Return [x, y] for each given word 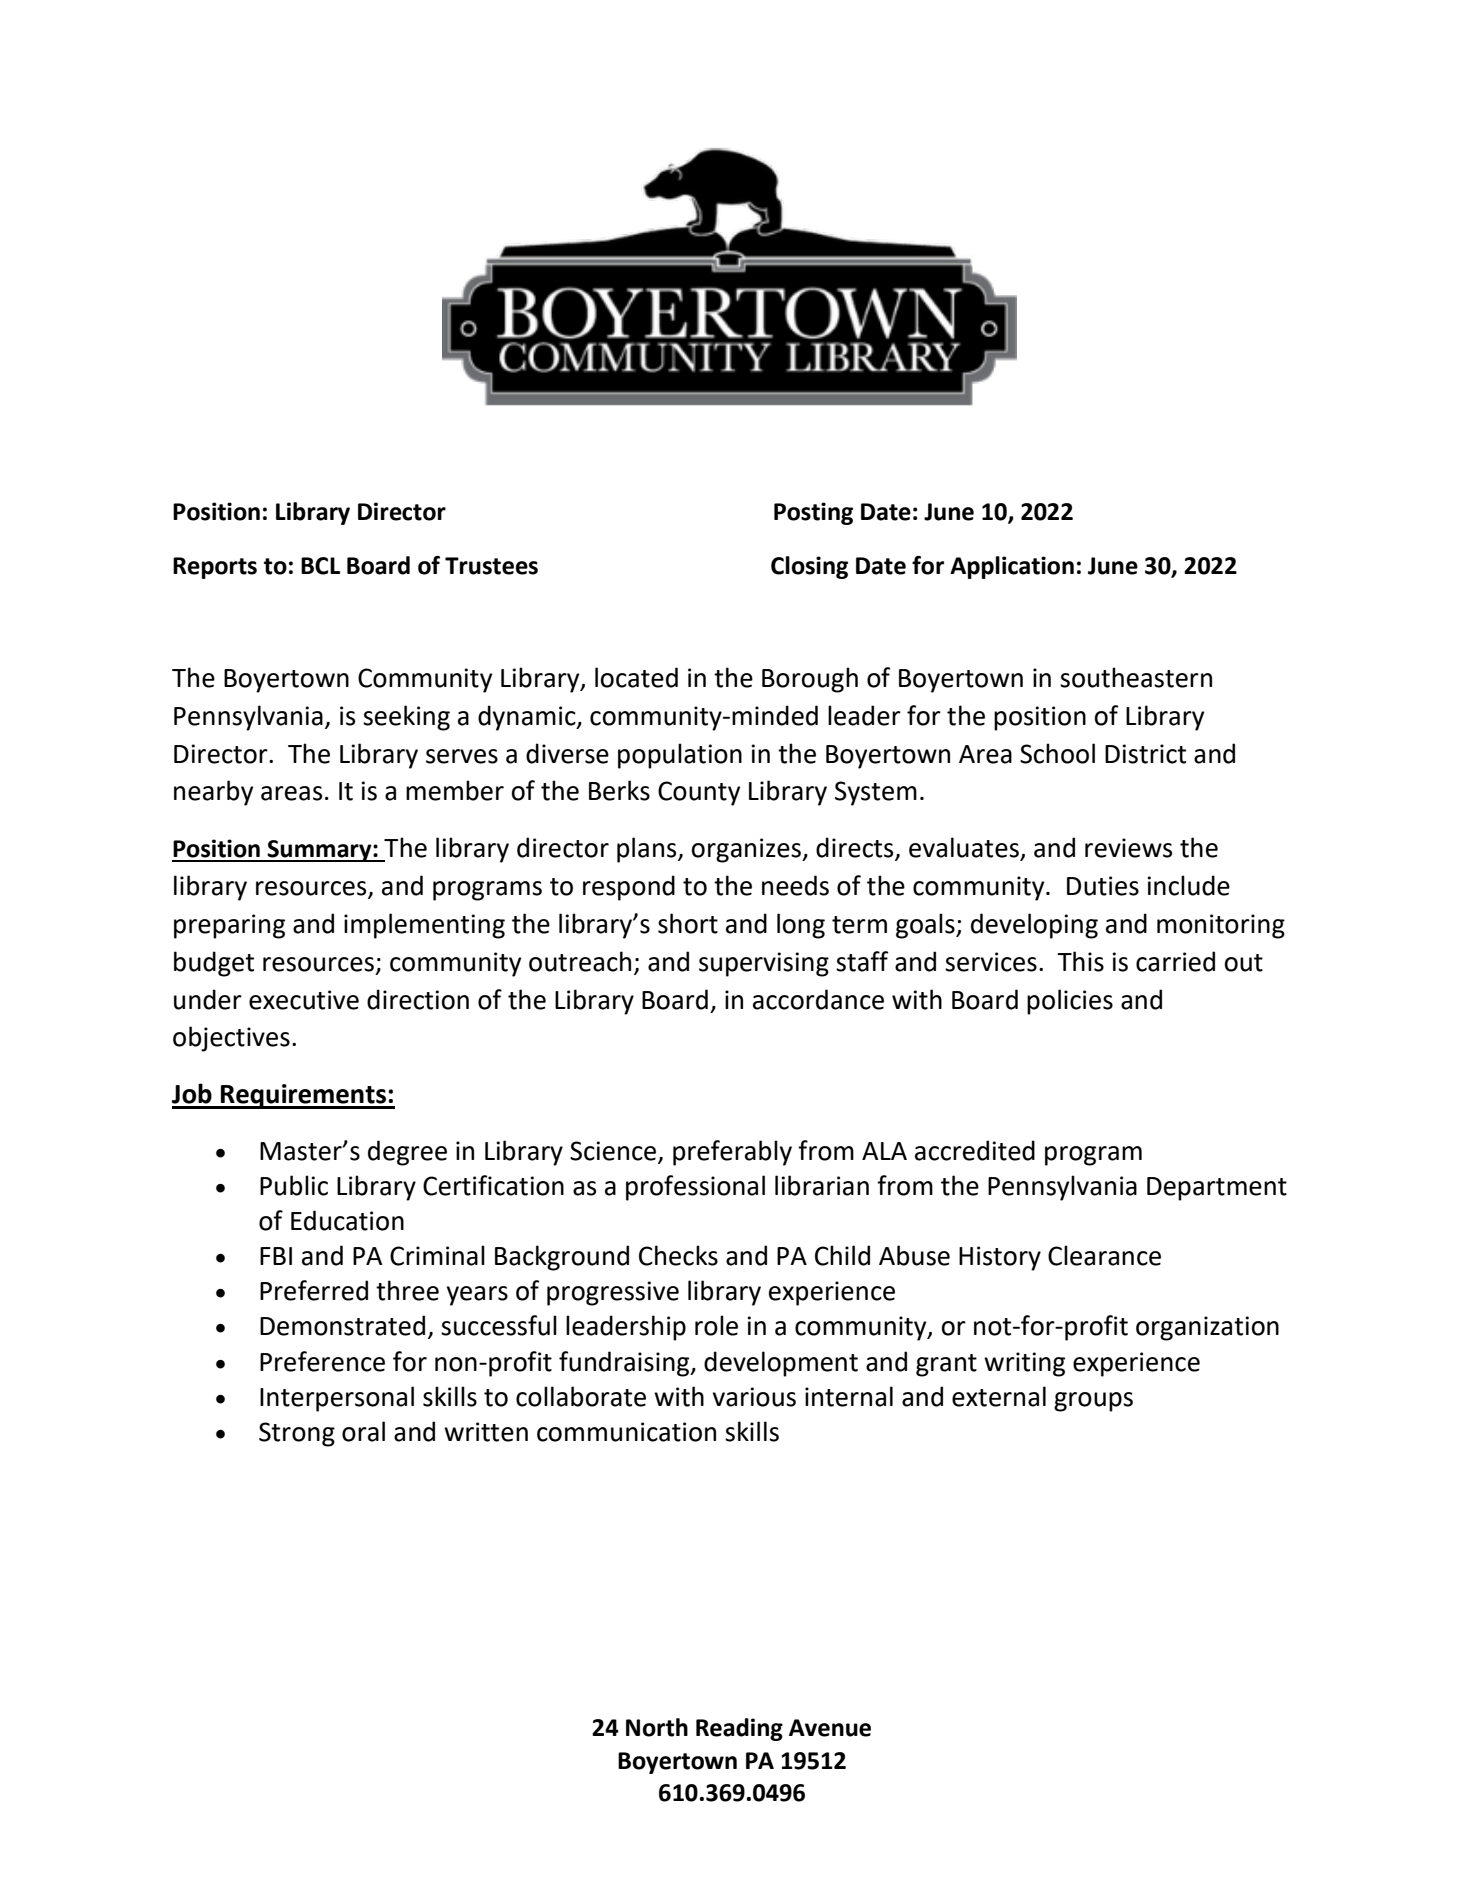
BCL [320, 566]
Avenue [830, 1728]
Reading [739, 1729]
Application [1012, 567]
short [688, 923]
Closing [809, 567]
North [657, 1727]
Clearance [1104, 1255]
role [716, 1325]
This [1080, 961]
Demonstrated [342, 1325]
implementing [424, 926]
